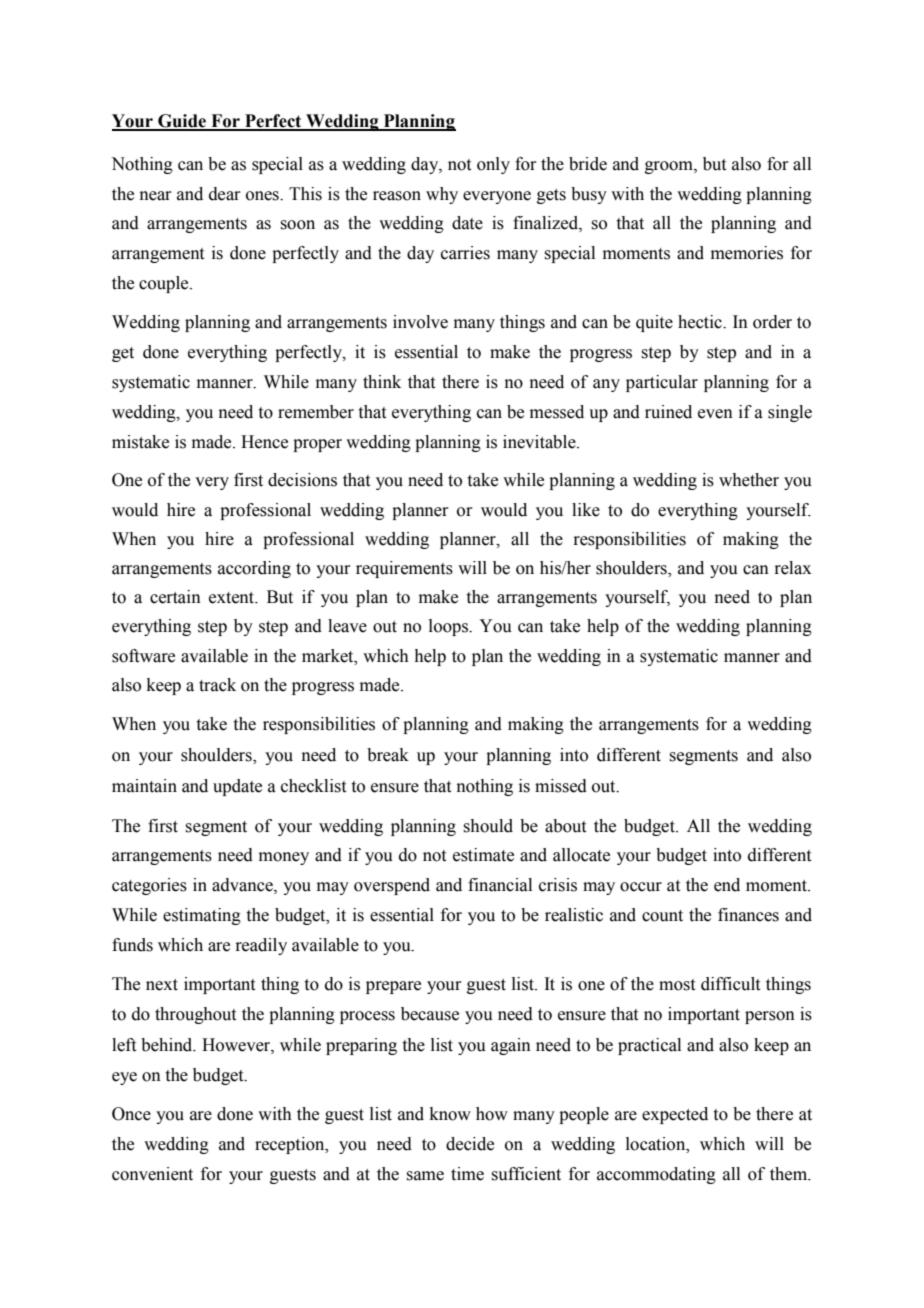  What do you see at coordinates (382, 382) in the screenshot?
I see `think` at bounding box center [382, 382].
